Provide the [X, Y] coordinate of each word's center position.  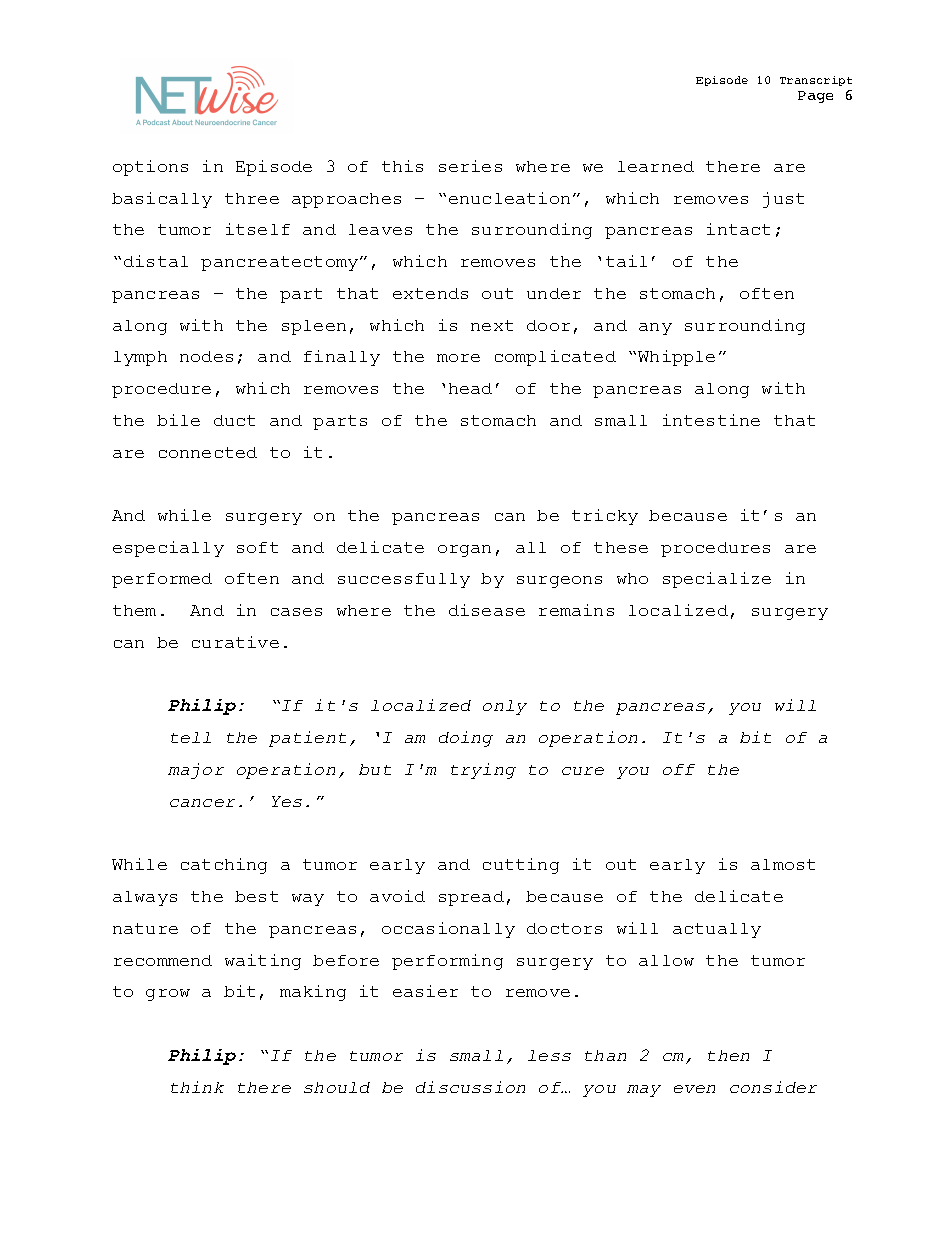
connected [208, 452]
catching [224, 866]
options [150, 168]
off [679, 769]
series [470, 166]
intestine [711, 420]
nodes [206, 356]
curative [235, 642]
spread [471, 898]
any [655, 329]
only [505, 707]
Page [815, 97]
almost [783, 864]
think [197, 1087]
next [492, 325]
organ [464, 551]
